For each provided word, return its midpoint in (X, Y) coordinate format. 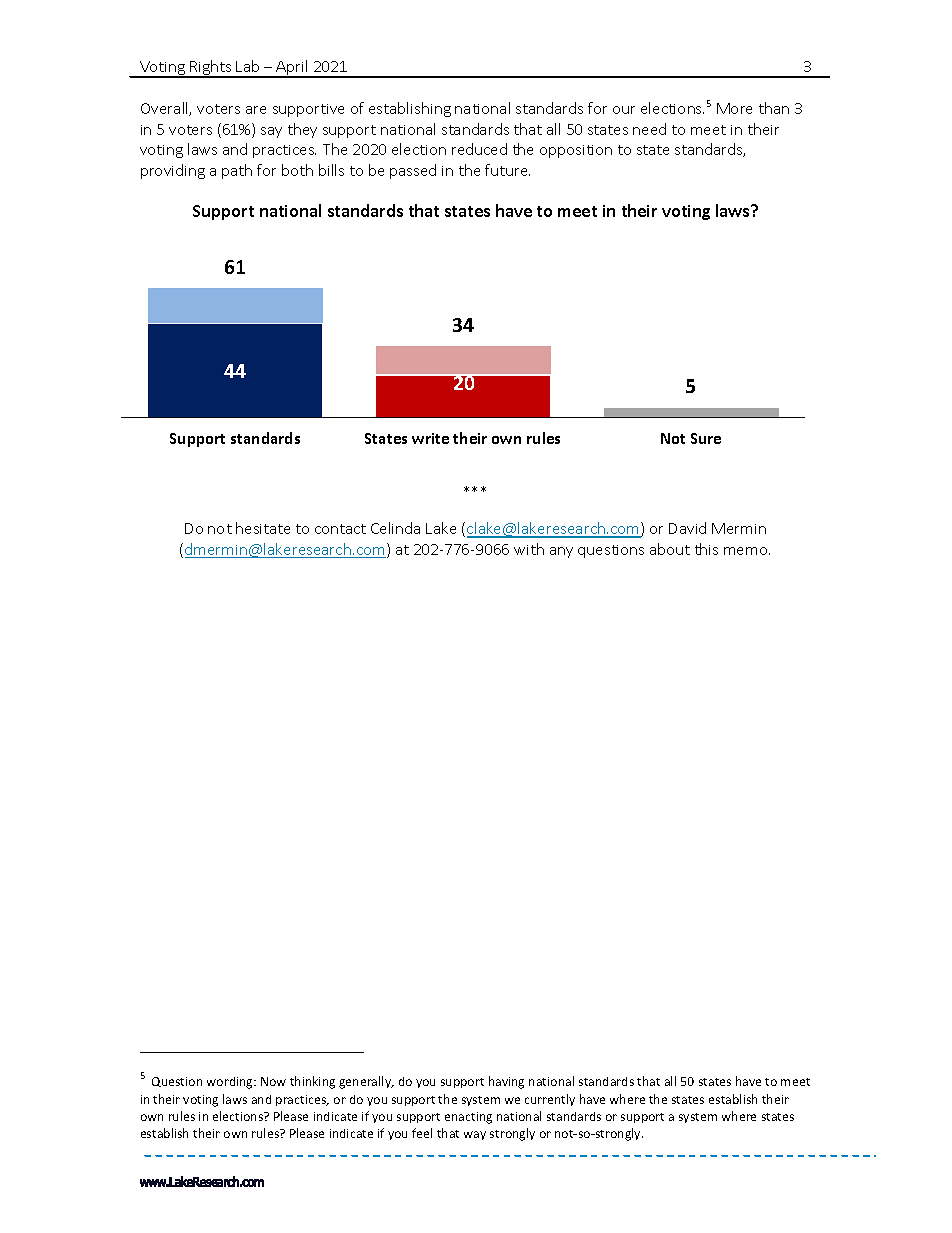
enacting (468, 1118)
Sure (706, 438)
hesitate (263, 528)
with (529, 549)
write (430, 438)
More (734, 108)
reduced (479, 149)
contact (340, 529)
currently (550, 1100)
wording (231, 1083)
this (706, 549)
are (256, 110)
